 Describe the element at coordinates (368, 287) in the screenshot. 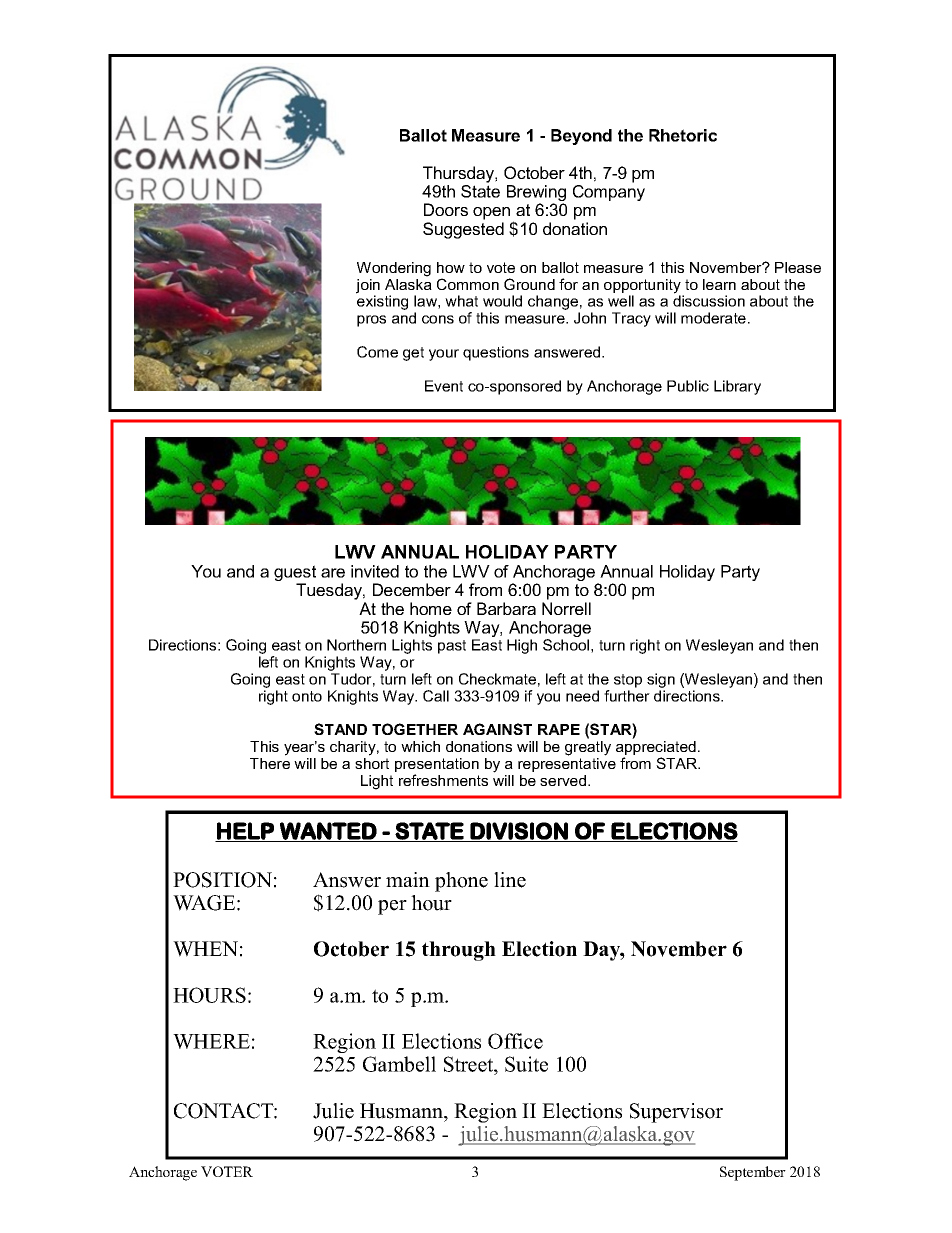

I see `join` at that location.
